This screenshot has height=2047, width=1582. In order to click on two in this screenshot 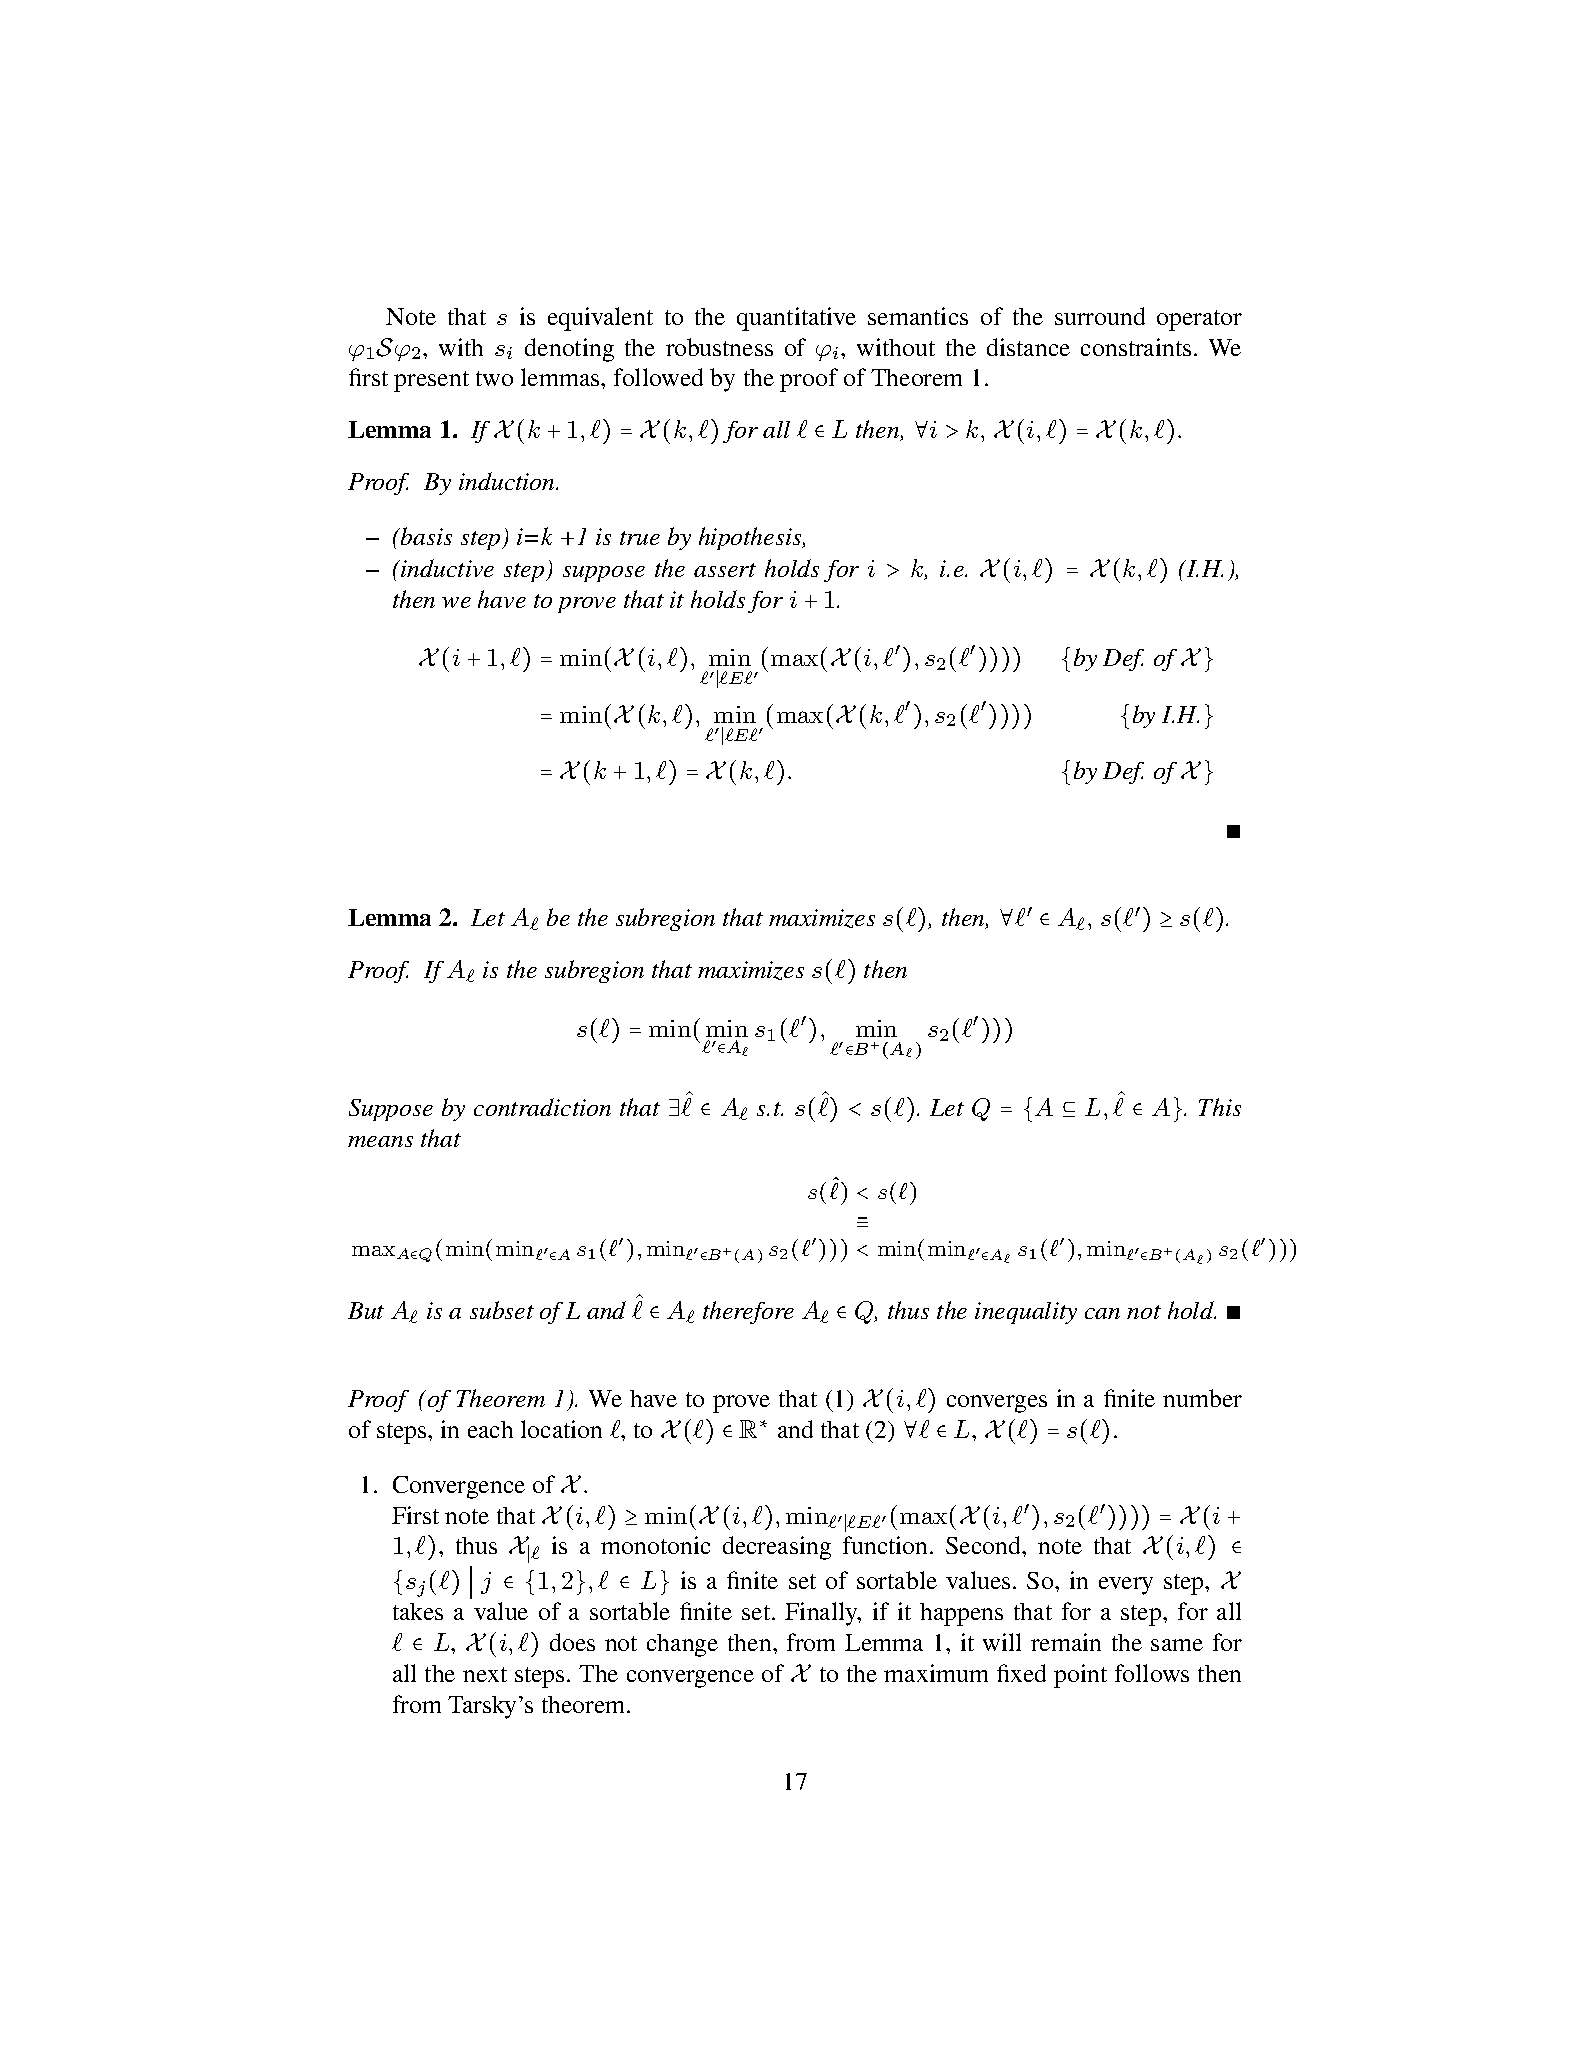, I will do `click(494, 378)`.
